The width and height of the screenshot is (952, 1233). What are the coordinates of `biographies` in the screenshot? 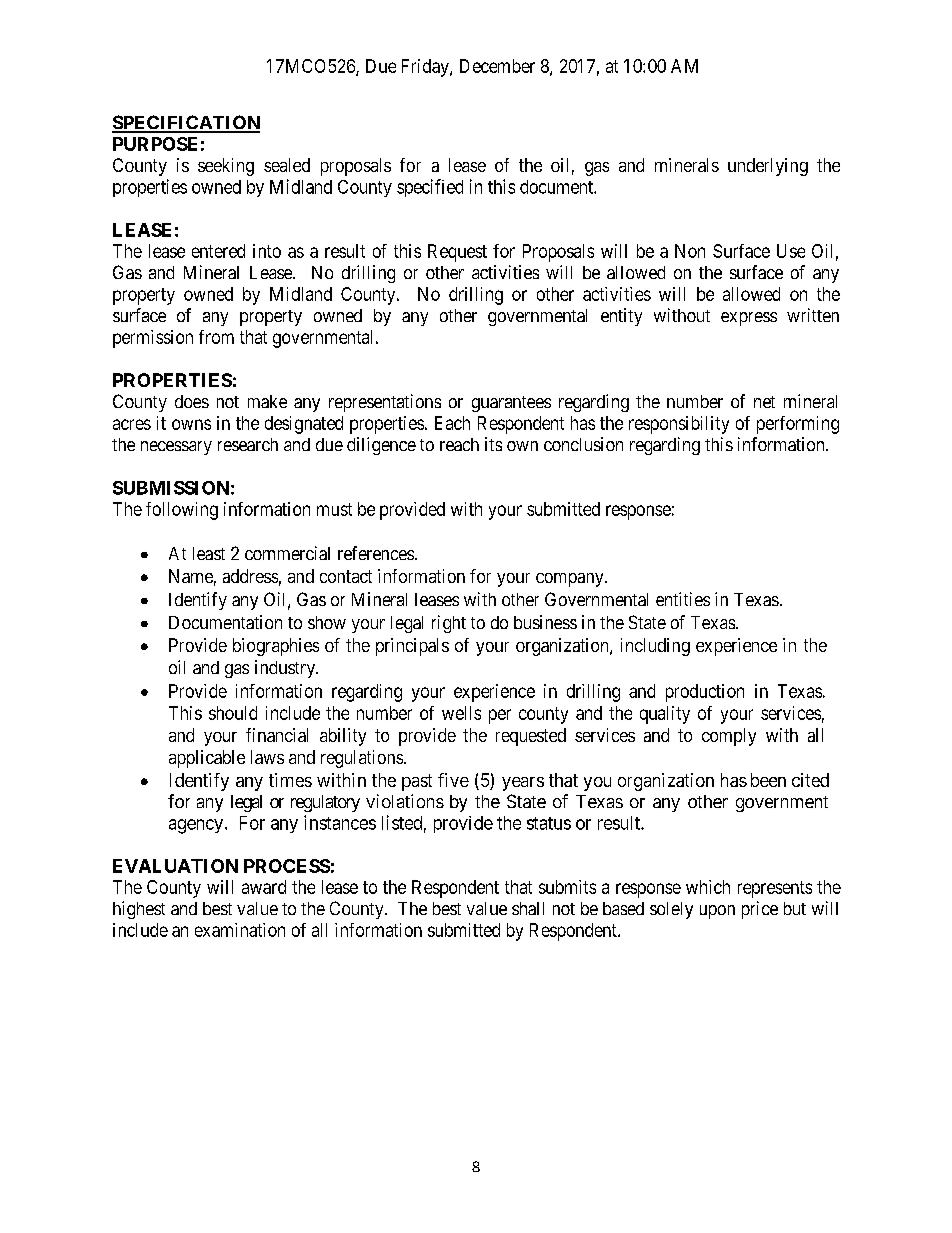 It's located at (276, 647).
